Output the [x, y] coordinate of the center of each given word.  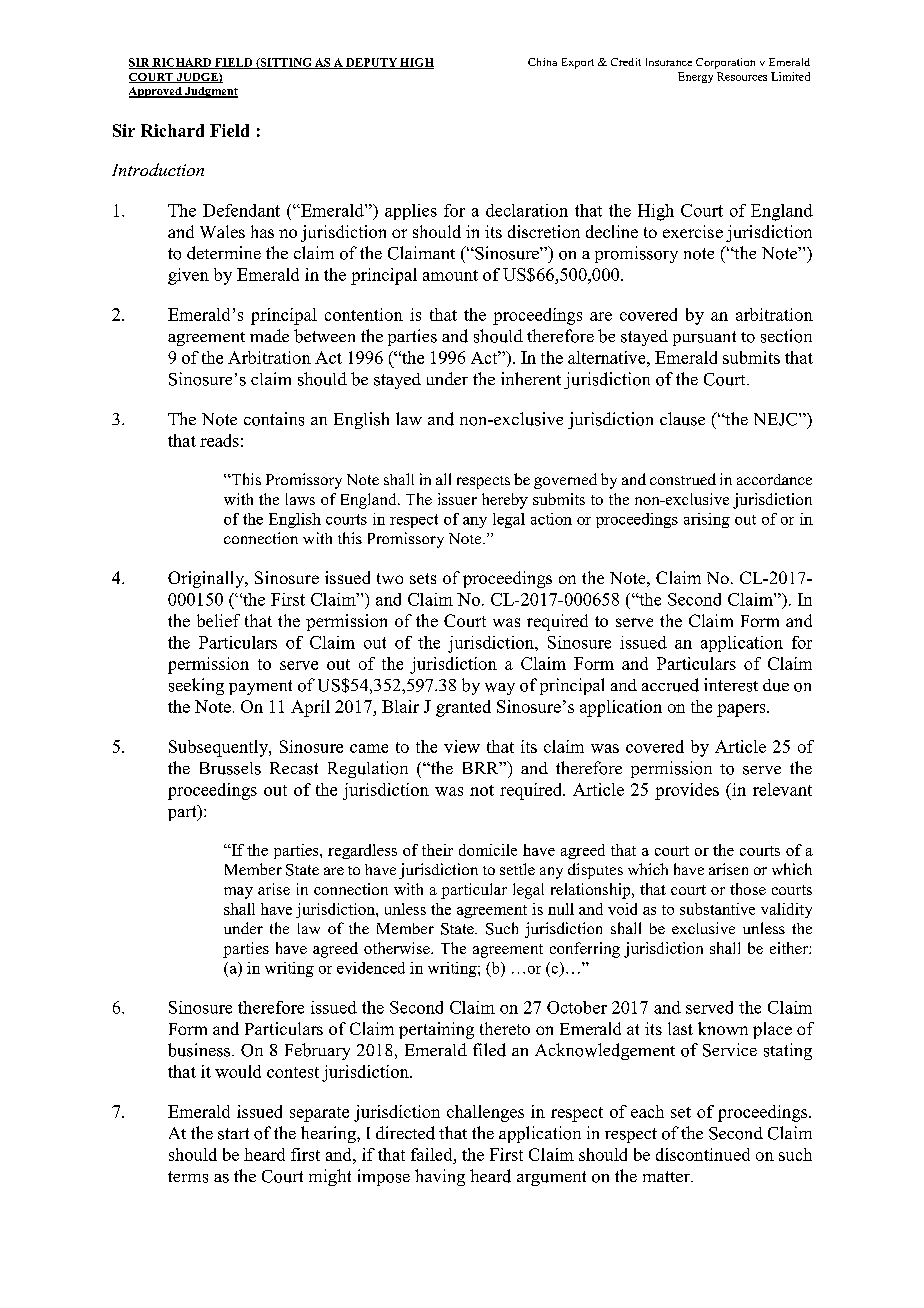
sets [423, 578]
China [542, 62]
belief [218, 620]
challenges [485, 1113]
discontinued [703, 1154]
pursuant [704, 338]
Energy [695, 77]
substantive [717, 909]
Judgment [210, 92]
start [233, 1134]
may [238, 893]
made [269, 335]
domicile [488, 850]
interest [731, 685]
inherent [531, 378]
